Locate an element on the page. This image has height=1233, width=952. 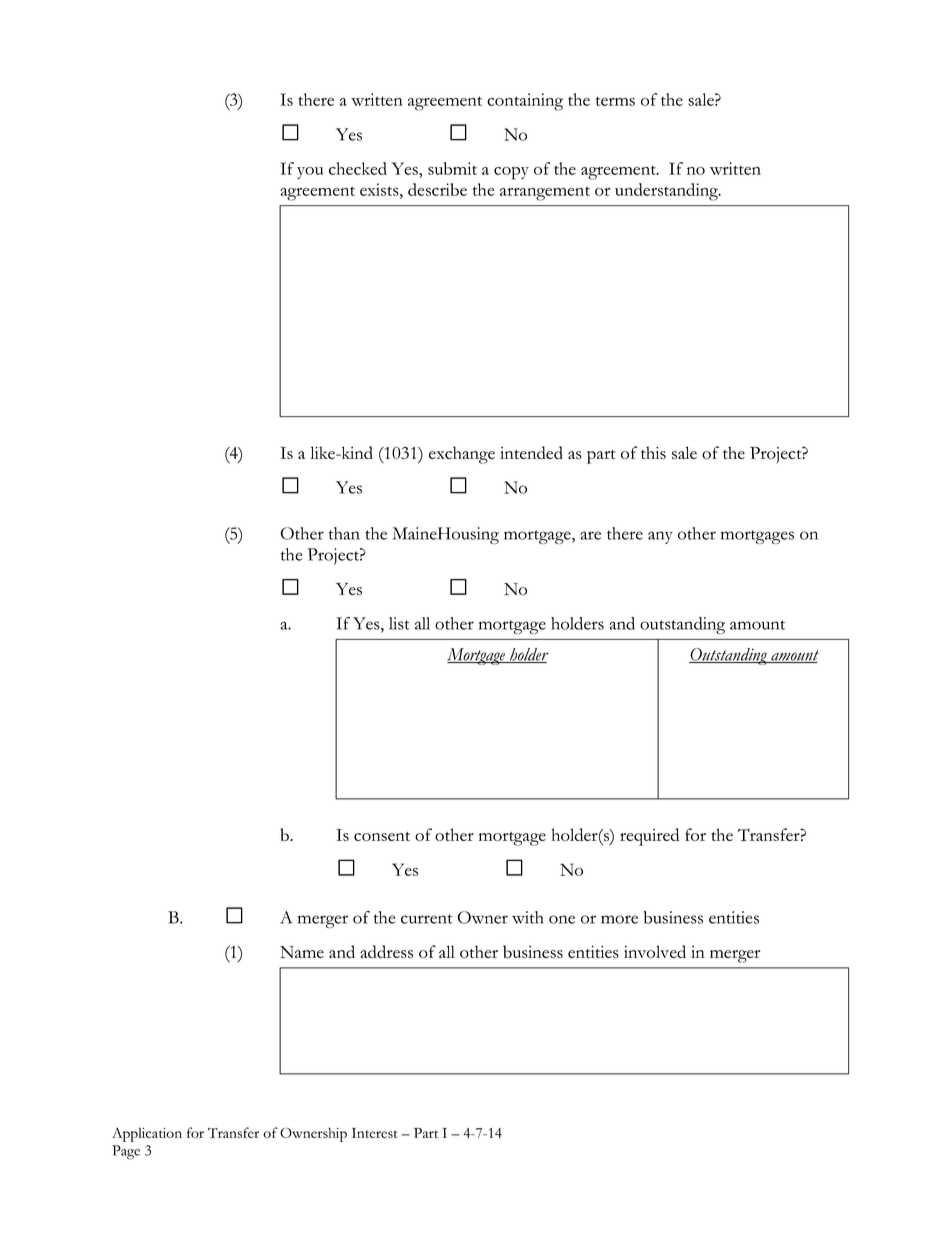
Name is located at coordinates (302, 952).
